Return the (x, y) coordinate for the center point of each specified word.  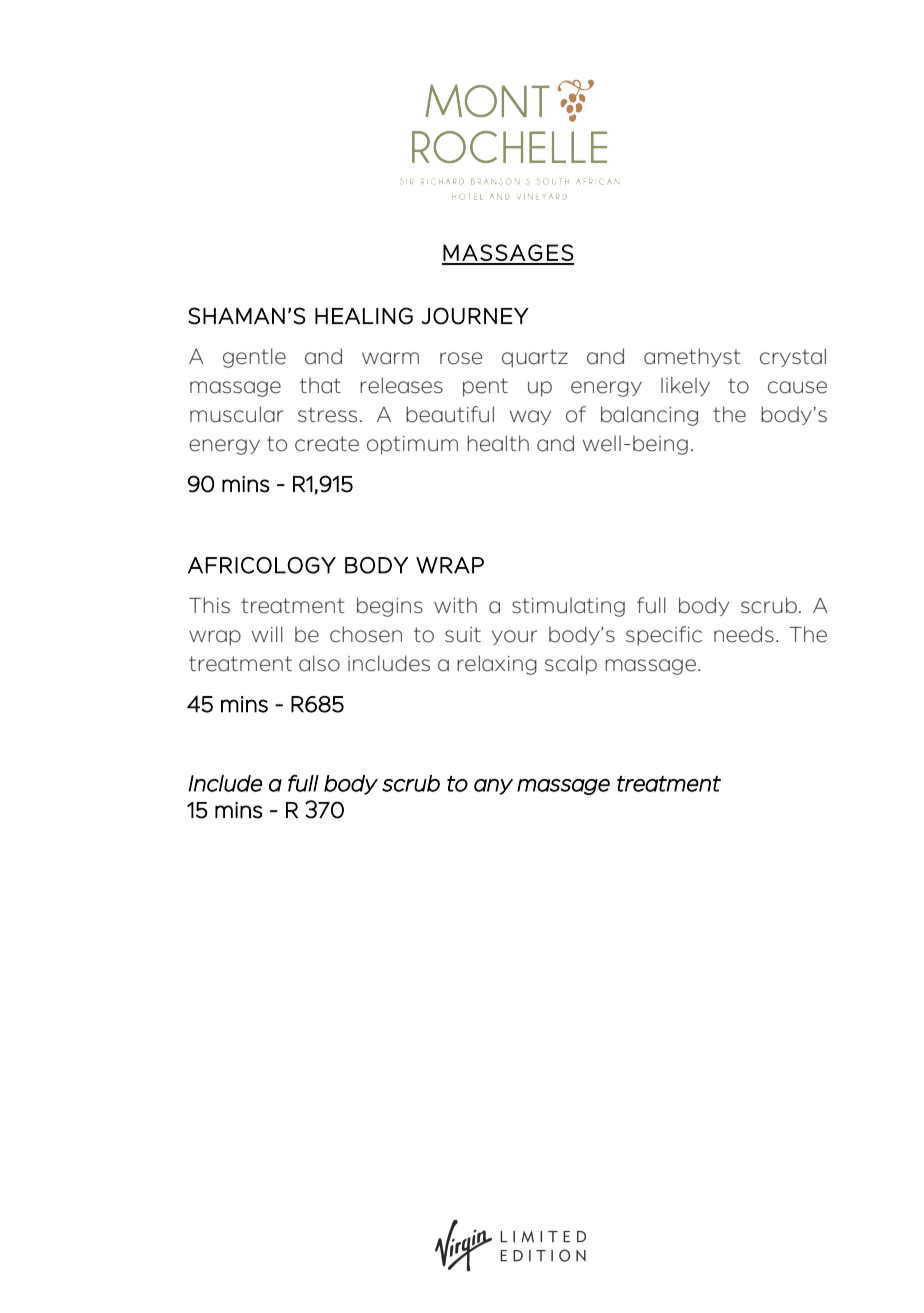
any (493, 787)
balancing (649, 416)
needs (744, 634)
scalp (571, 665)
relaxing (497, 665)
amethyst (692, 357)
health (498, 443)
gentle (254, 358)
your (514, 637)
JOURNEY (475, 316)
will (267, 634)
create (327, 444)
